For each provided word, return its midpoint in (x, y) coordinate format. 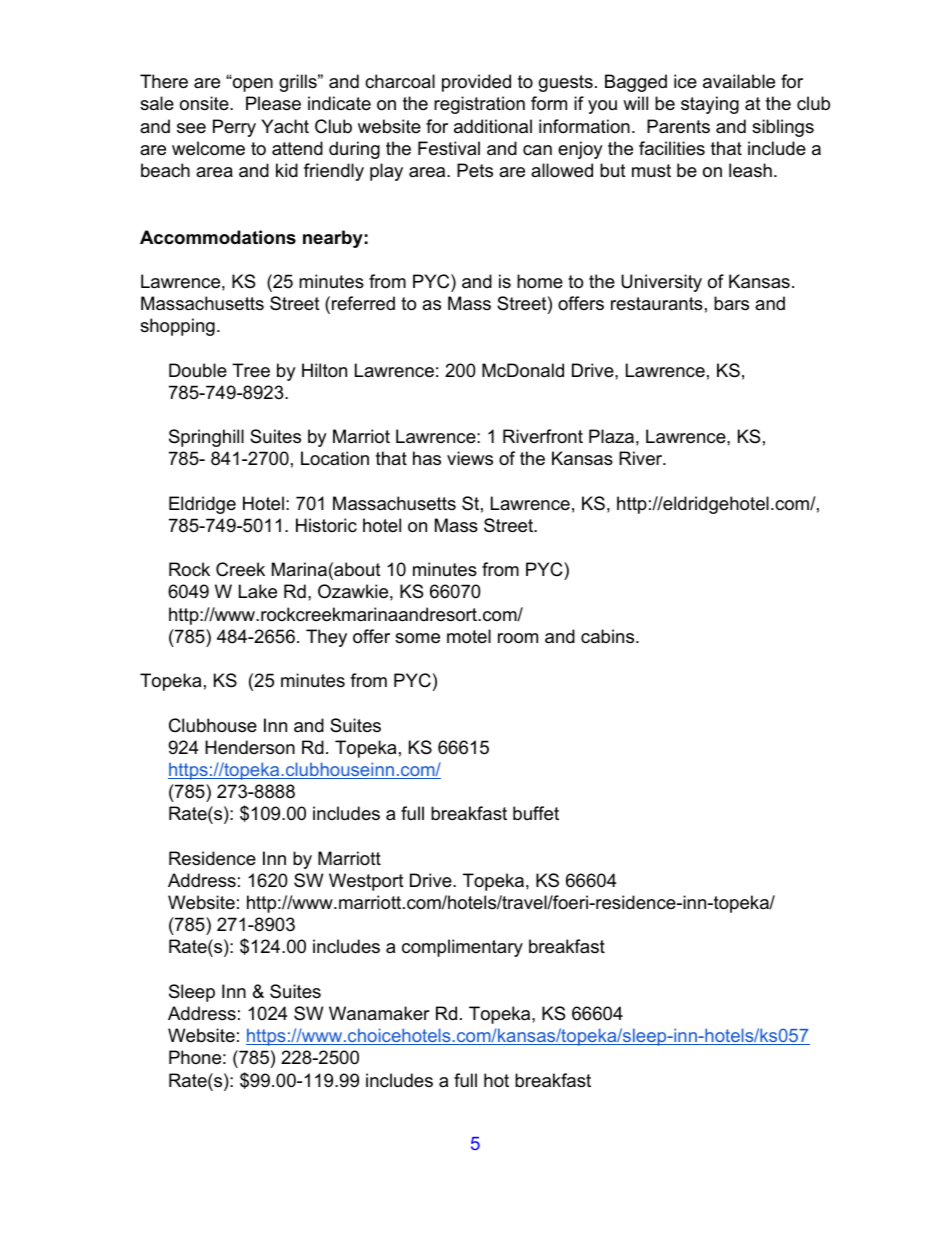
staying (710, 105)
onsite (205, 103)
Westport (366, 882)
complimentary (462, 948)
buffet (536, 813)
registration (479, 105)
